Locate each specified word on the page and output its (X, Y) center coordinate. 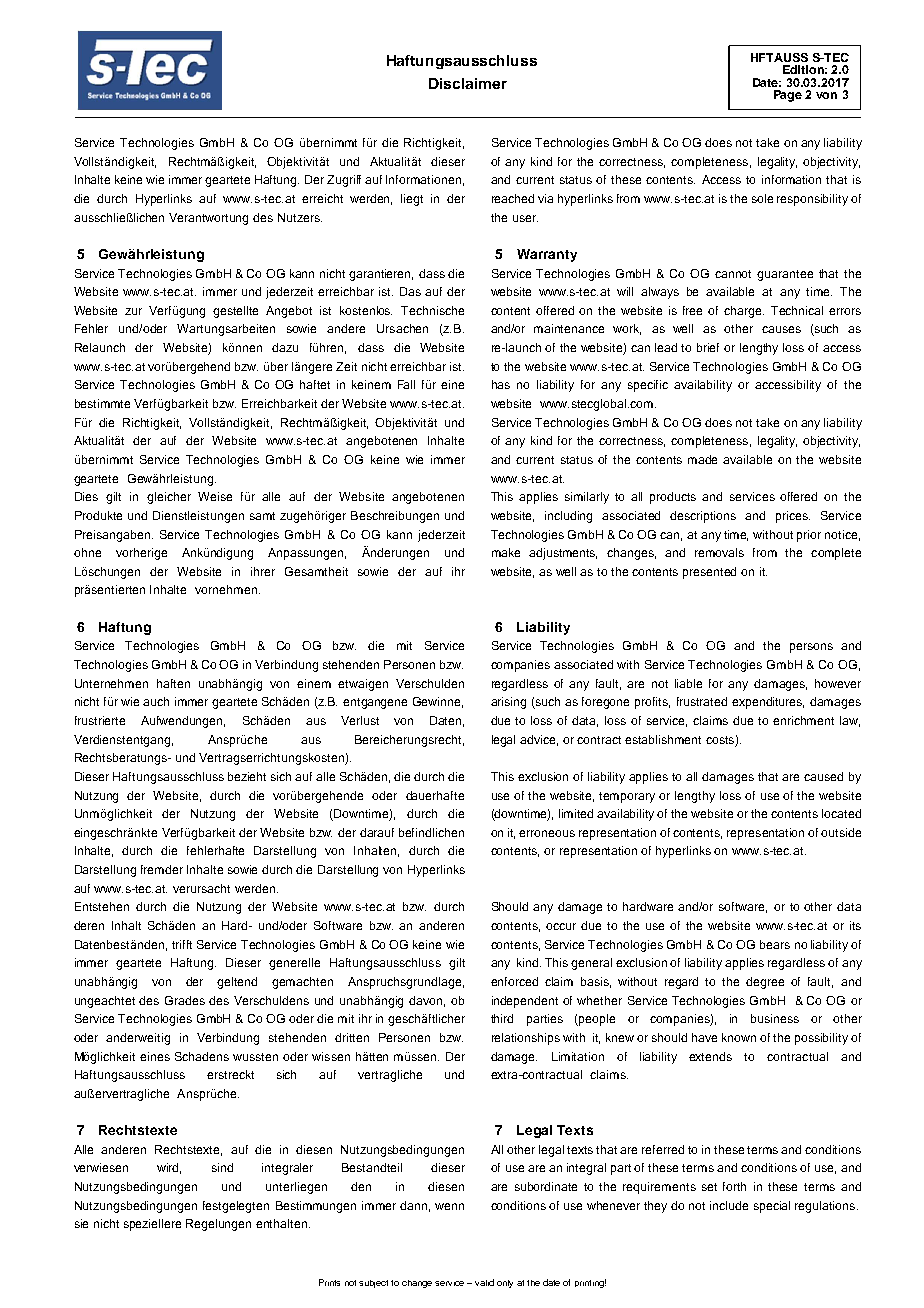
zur (133, 311)
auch (156, 701)
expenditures (768, 703)
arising (508, 703)
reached (513, 198)
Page (788, 96)
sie (81, 1223)
